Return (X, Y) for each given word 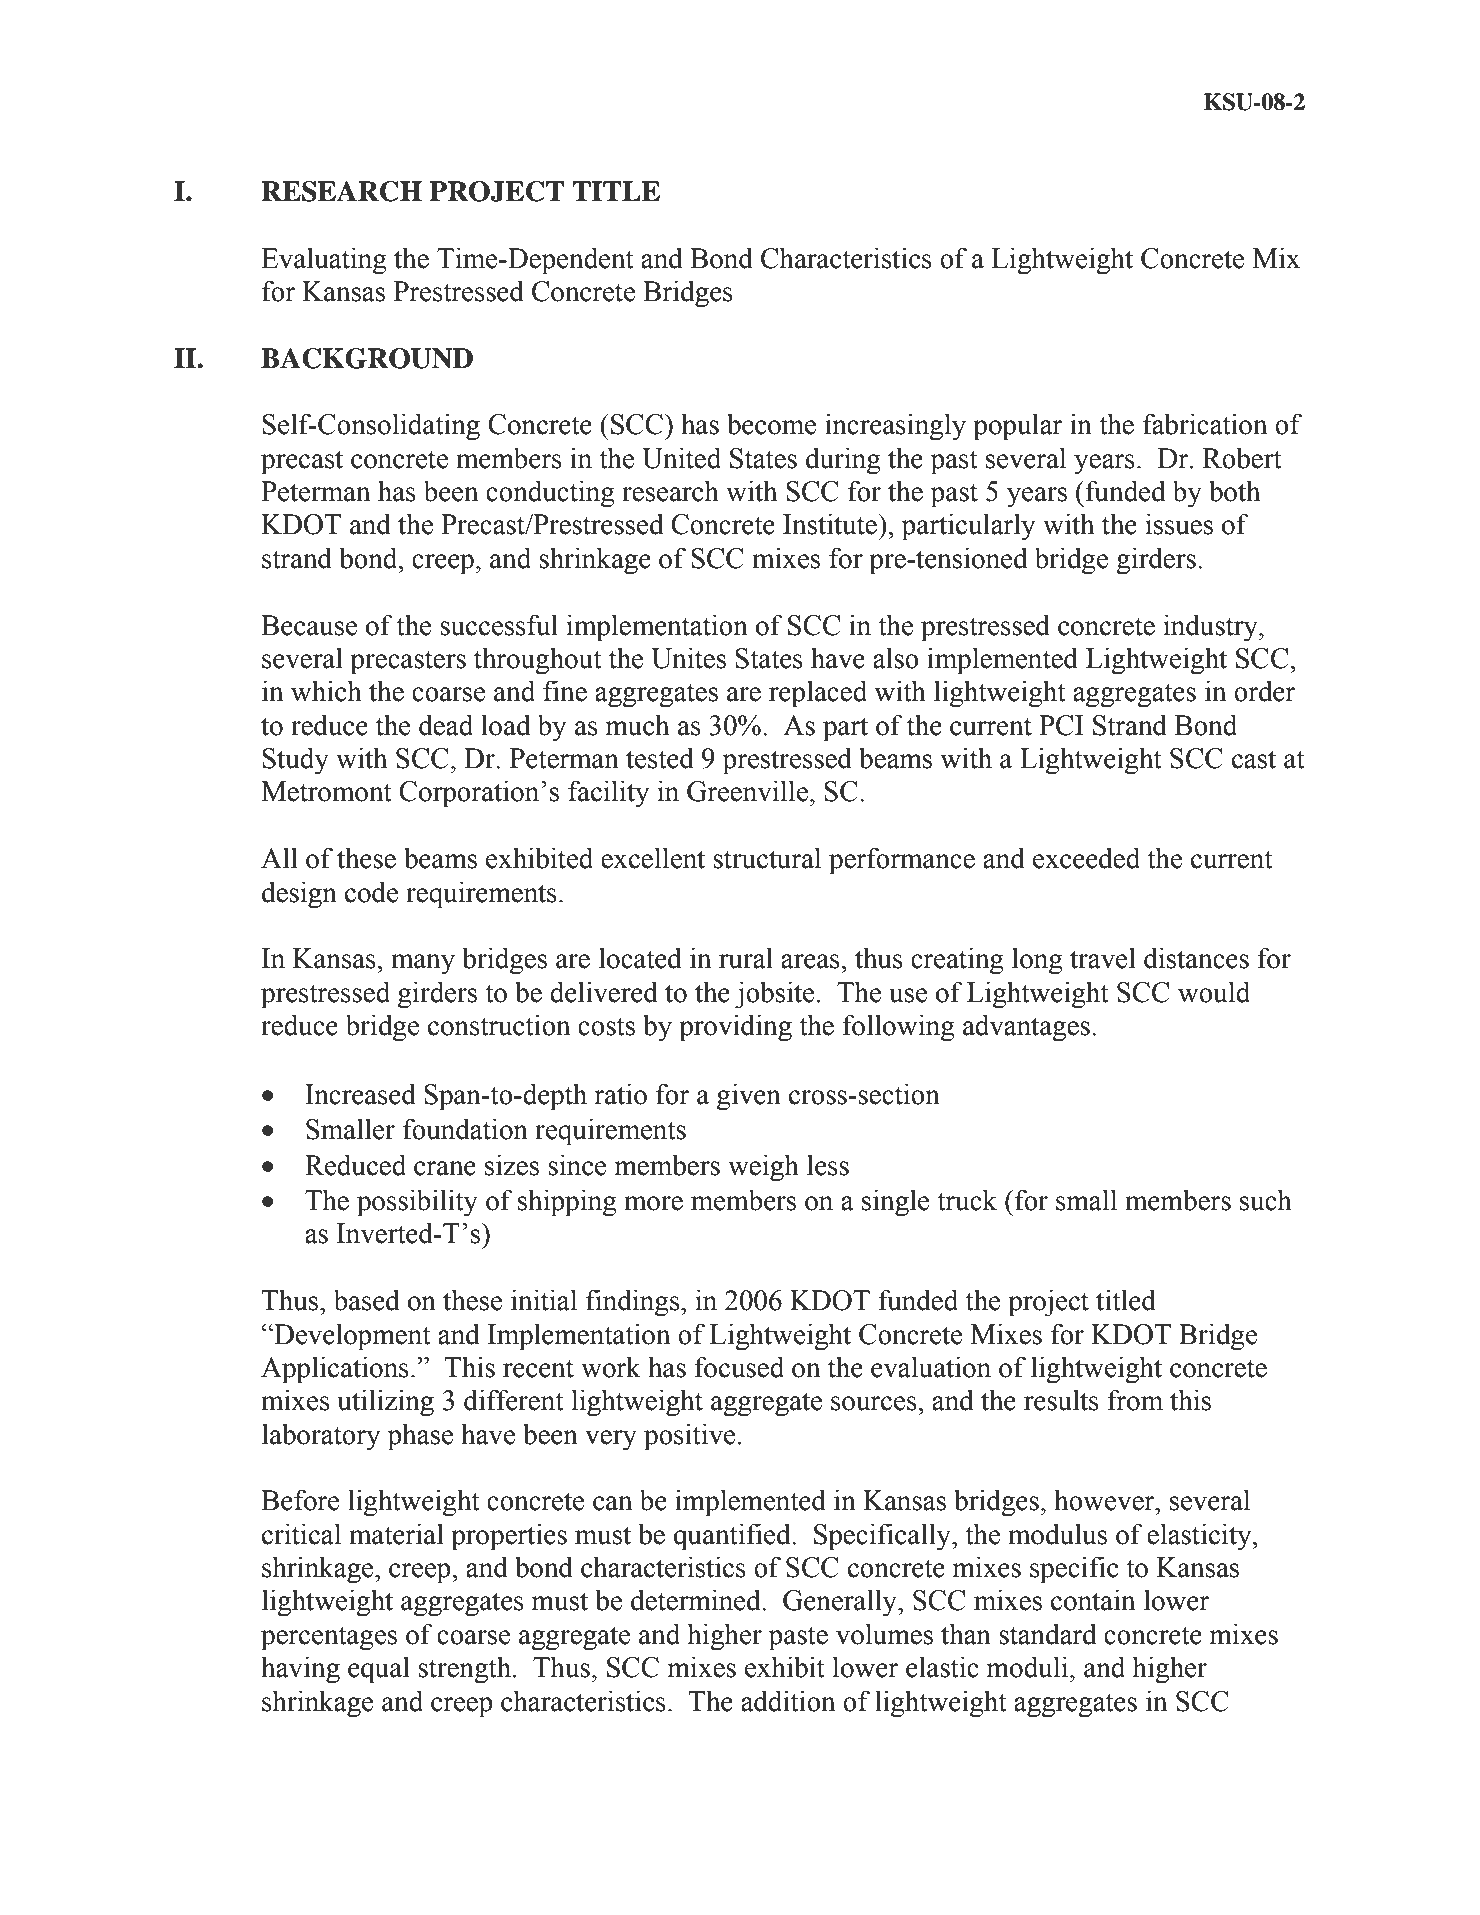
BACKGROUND (367, 358)
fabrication (1205, 424)
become (771, 424)
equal (379, 1670)
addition (788, 1701)
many (423, 964)
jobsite (774, 995)
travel (1103, 958)
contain (1093, 1600)
